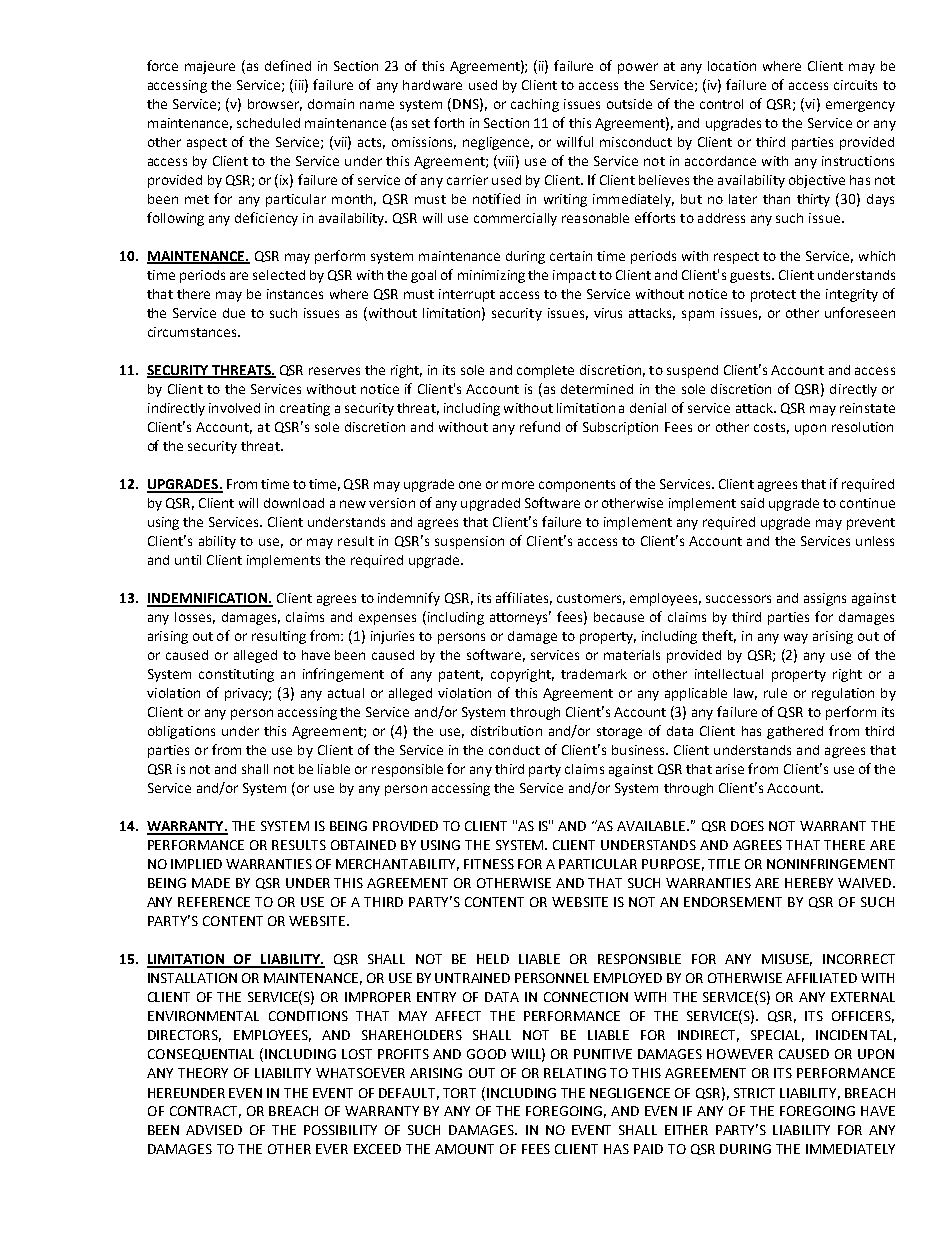 This page has width=952, height=1233. What do you see at coordinates (188, 560) in the page?
I see `until` at bounding box center [188, 560].
